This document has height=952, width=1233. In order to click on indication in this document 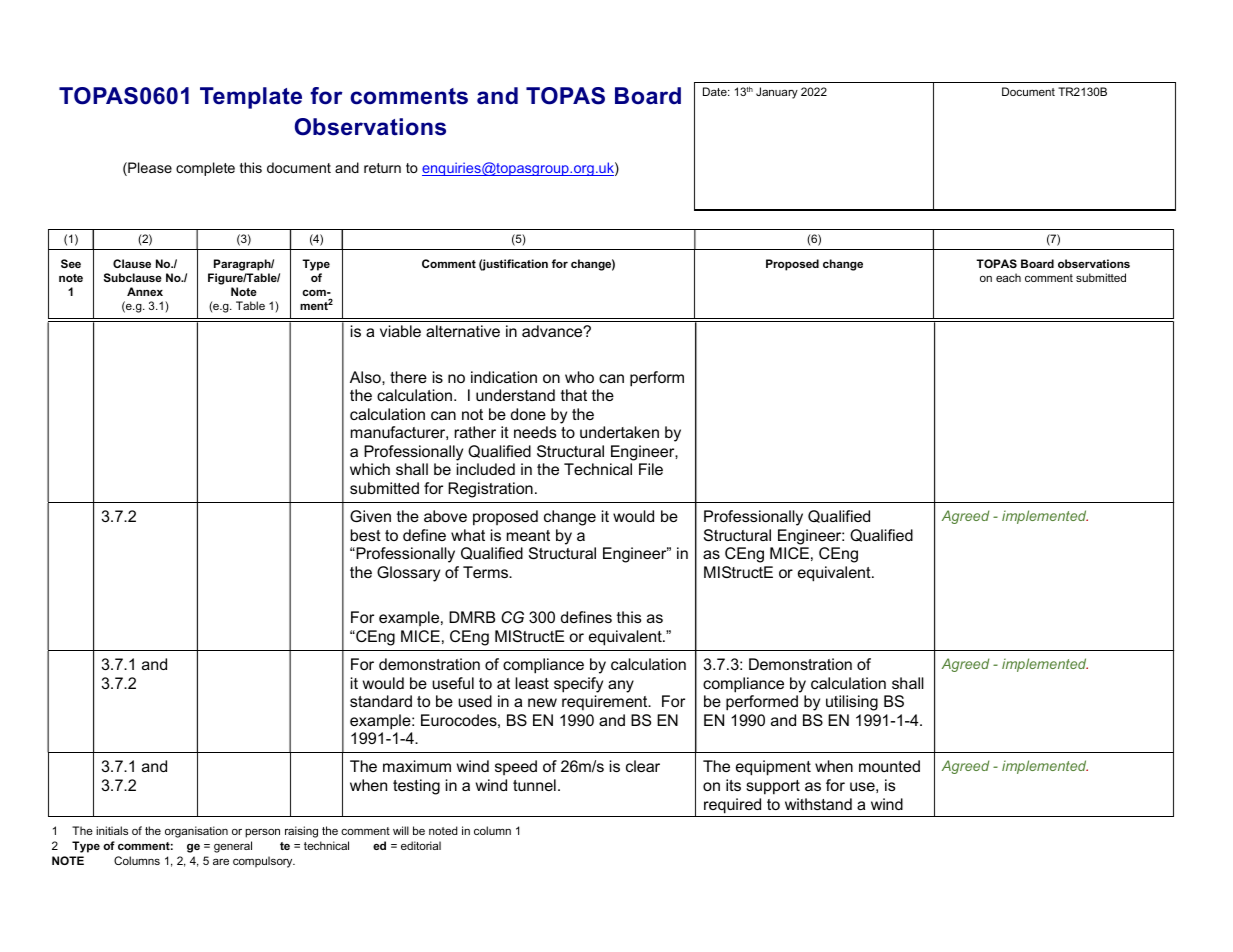, I will do `click(504, 377)`.
